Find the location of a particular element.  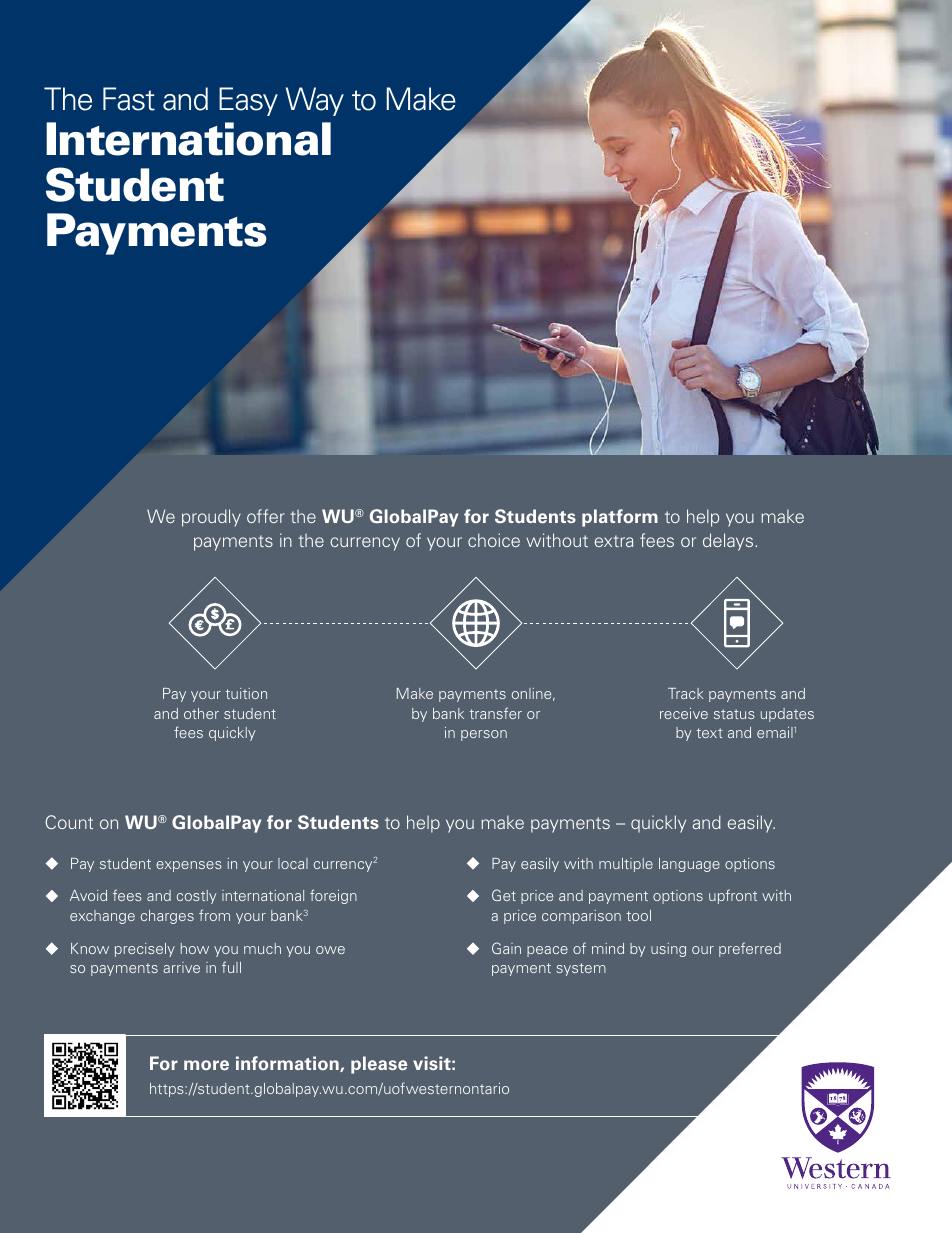

extra is located at coordinates (614, 541).
